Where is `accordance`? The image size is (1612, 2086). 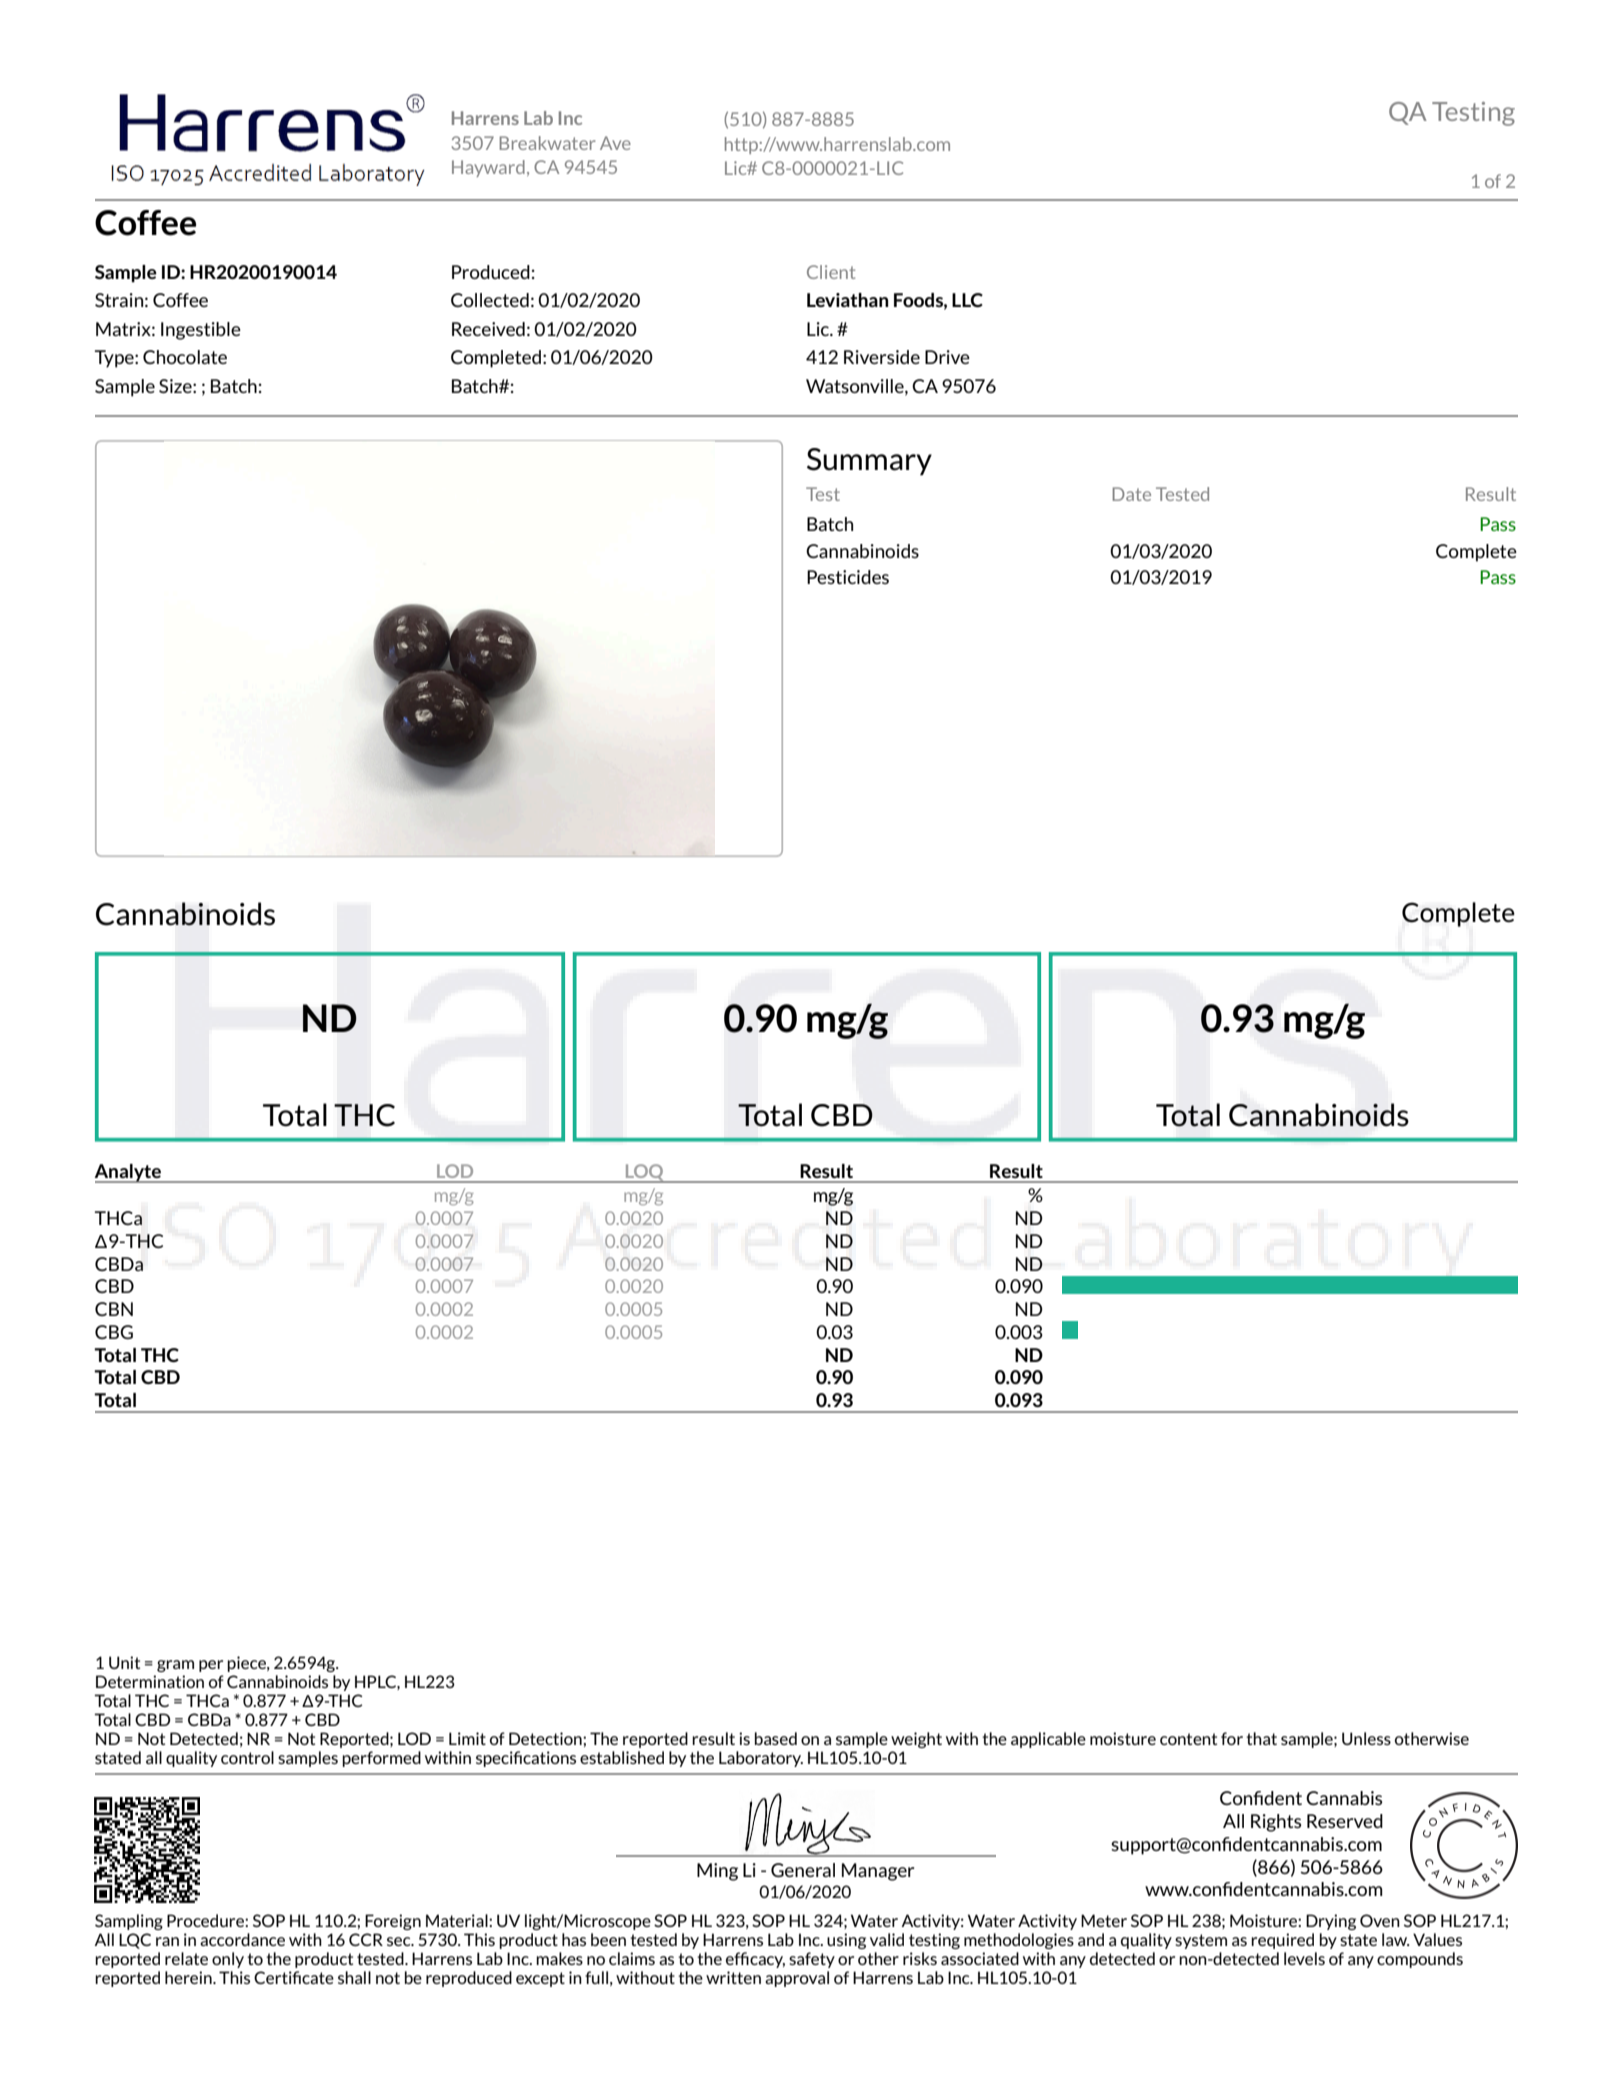
accordance is located at coordinates (242, 1939).
